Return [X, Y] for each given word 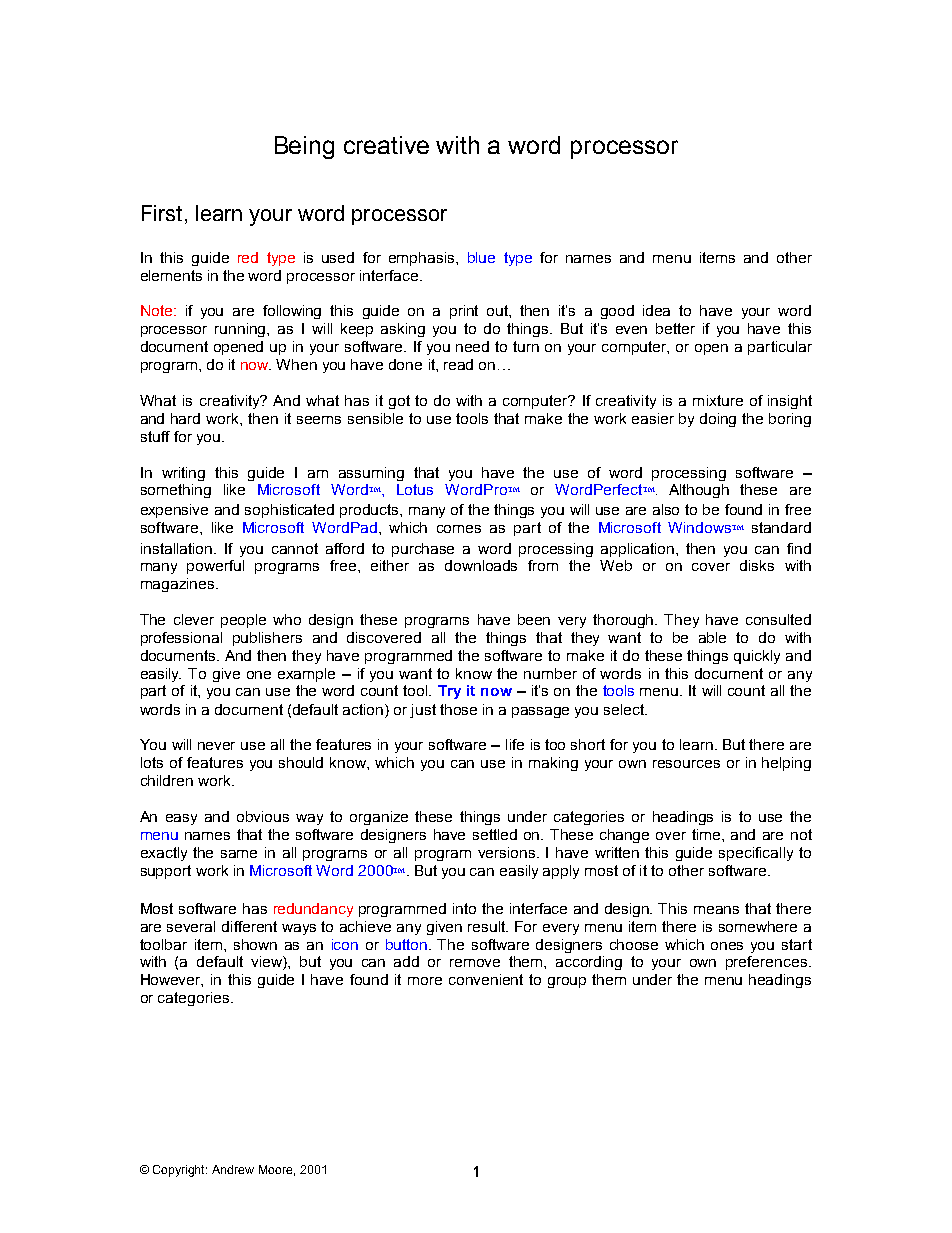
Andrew [233, 1169]
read [458, 364]
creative [386, 145]
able [712, 637]
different [249, 926]
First [162, 213]
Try [449, 692]
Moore [277, 1170]
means [716, 910]
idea [656, 310]
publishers [267, 639]
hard [185, 418]
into [464, 908]
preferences [766, 963]
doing [718, 420]
